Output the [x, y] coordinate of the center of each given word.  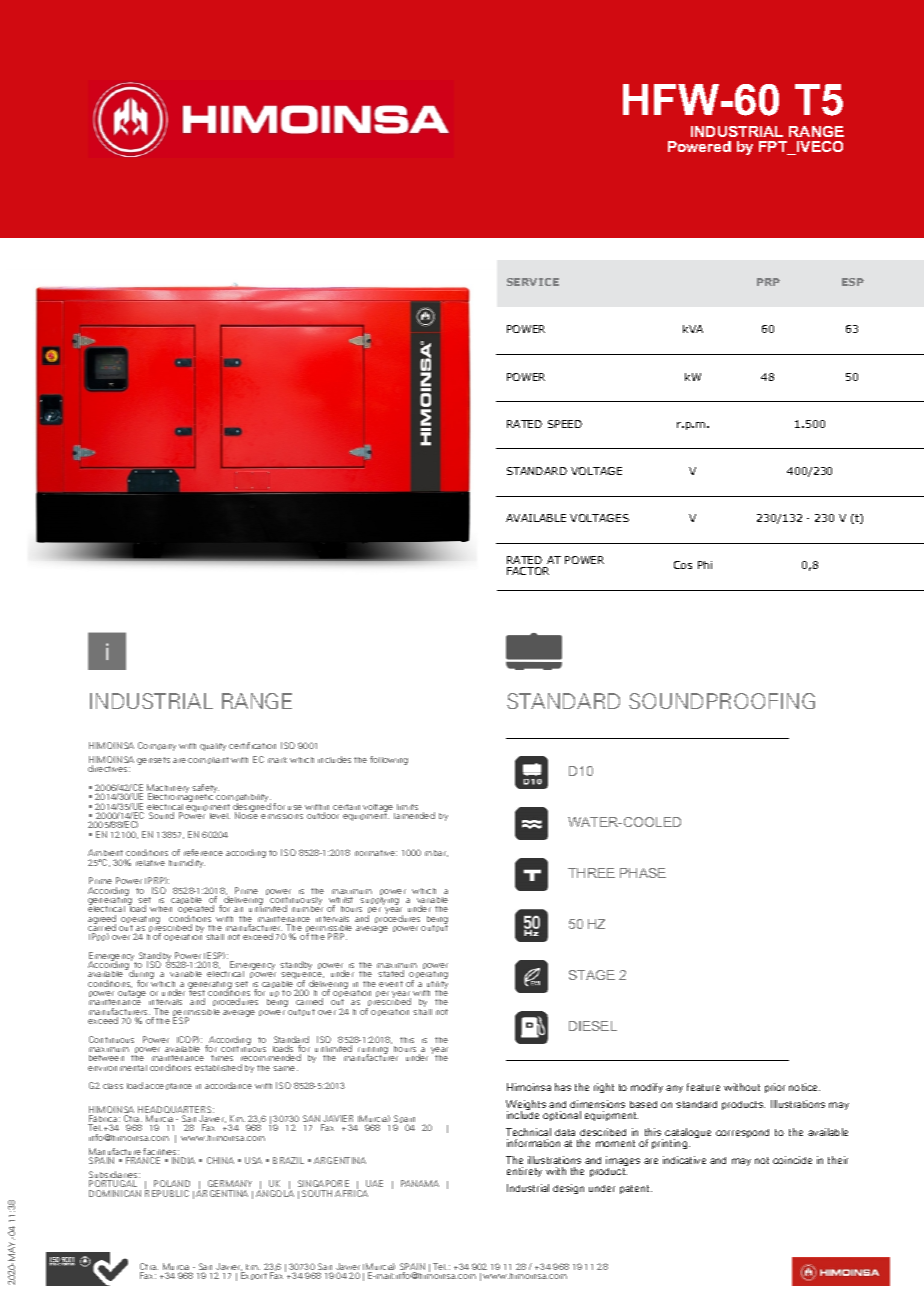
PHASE [643, 873]
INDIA [183, 1160]
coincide [792, 1160]
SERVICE [533, 282]
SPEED [565, 424]
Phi [705, 565]
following [389, 760]
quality [213, 747]
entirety [524, 1172]
